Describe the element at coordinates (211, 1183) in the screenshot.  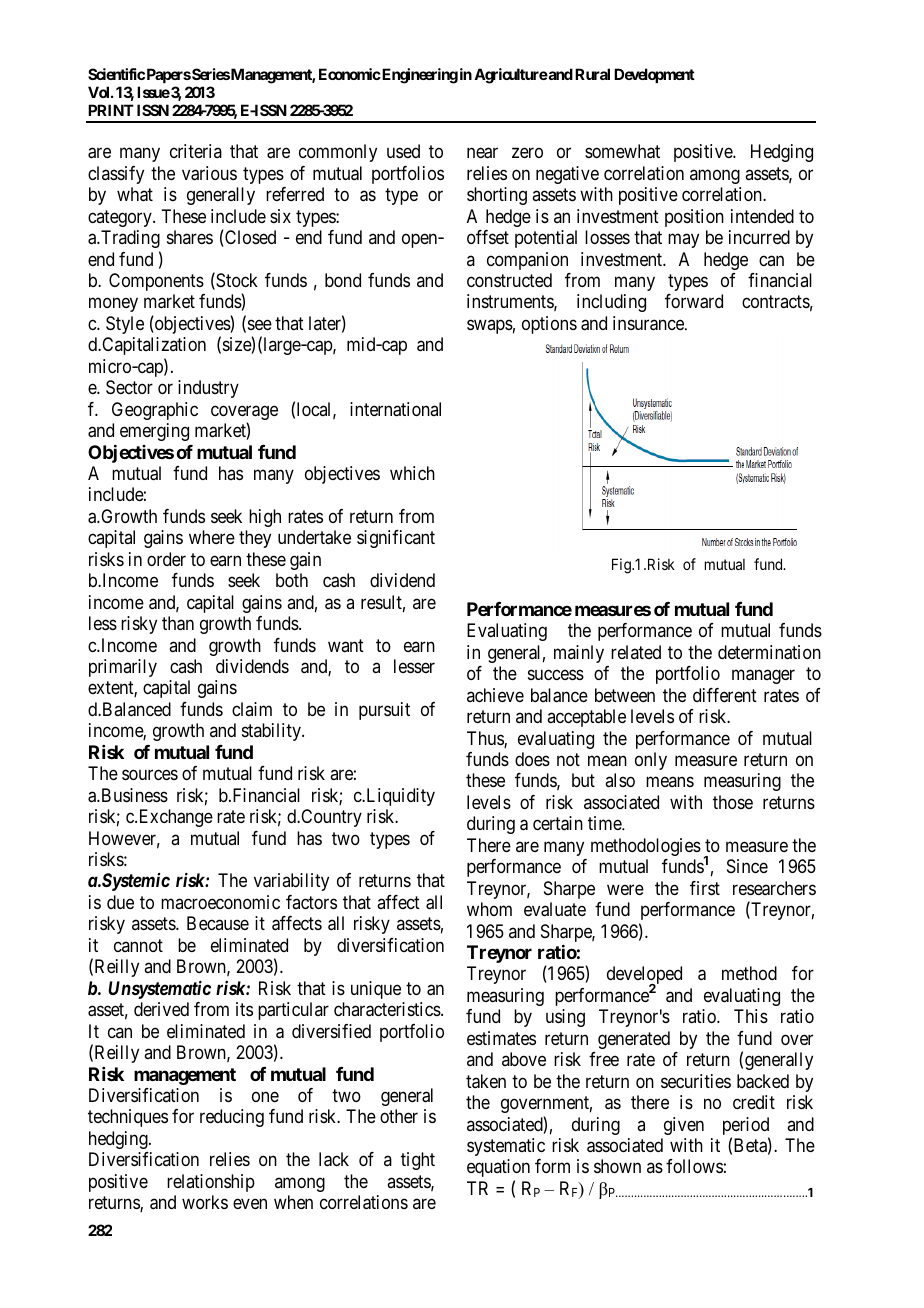
I see `relationship` at that location.
